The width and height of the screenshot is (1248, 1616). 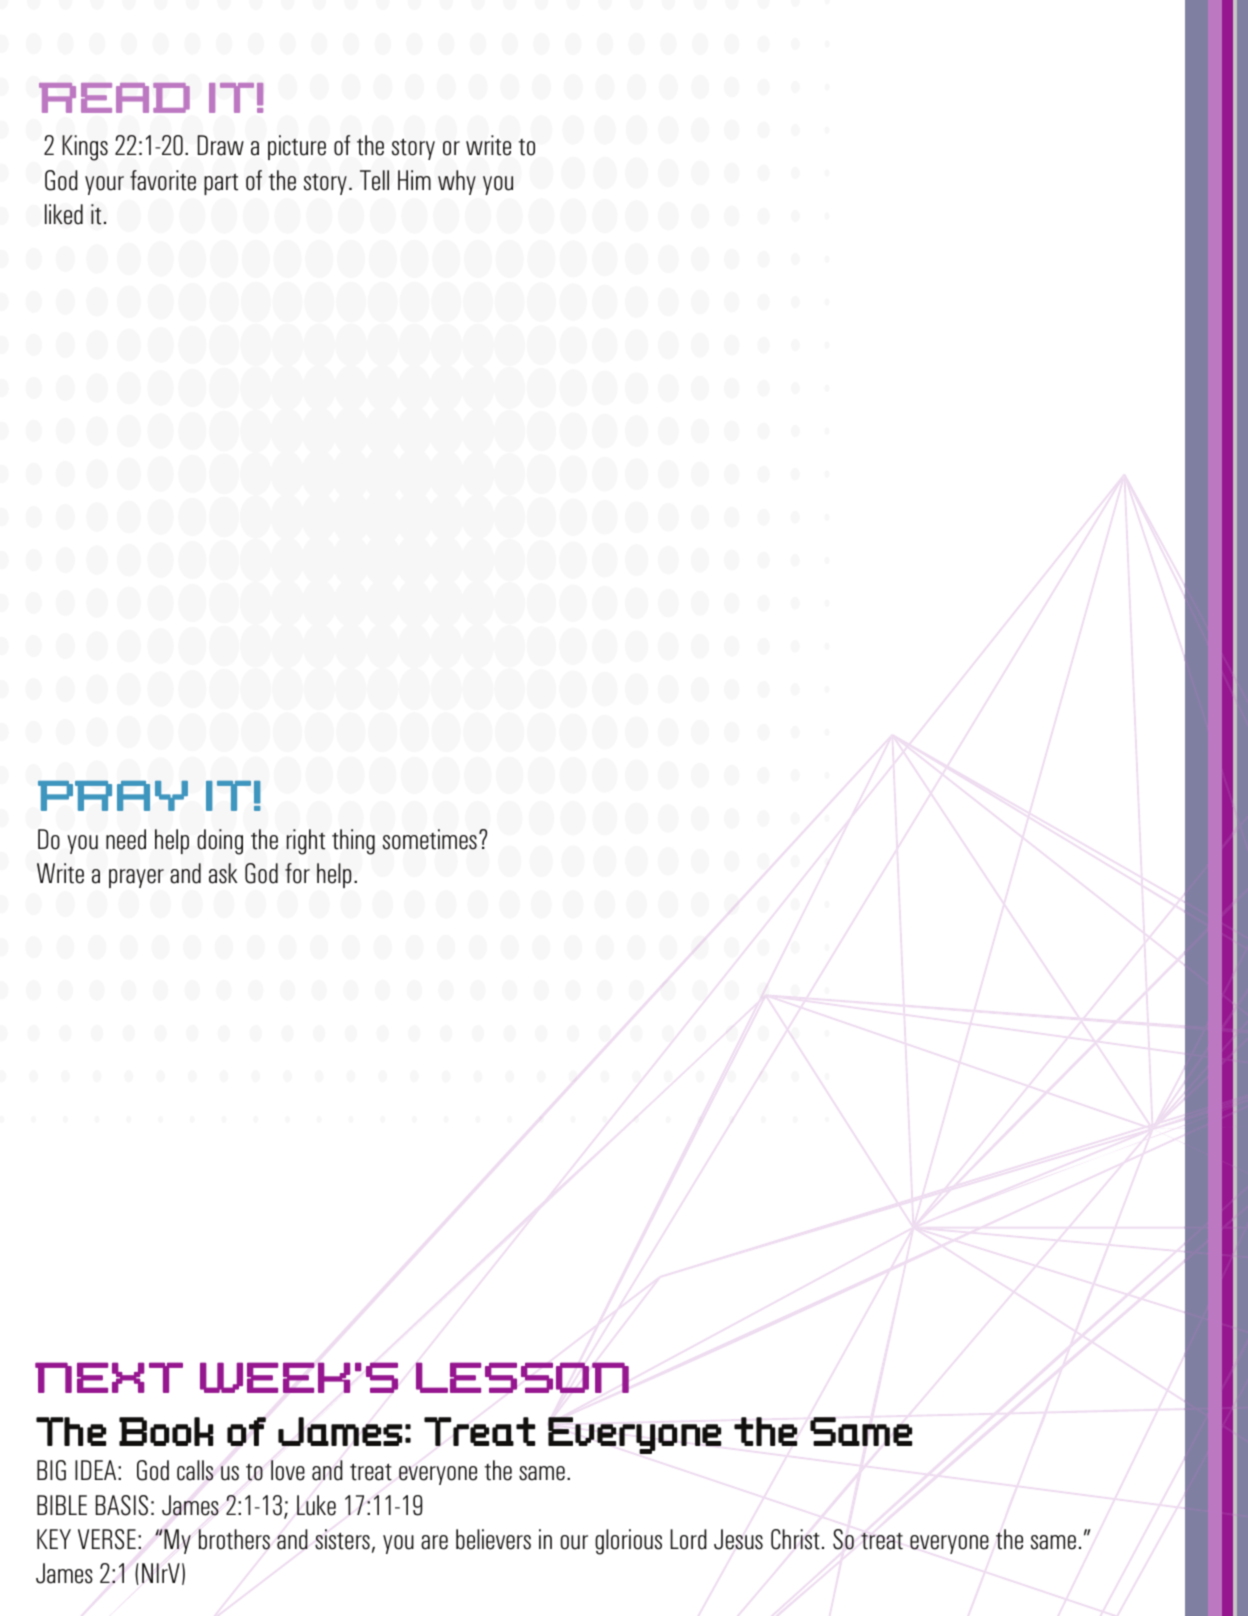 What do you see at coordinates (430, 839) in the screenshot?
I see `sometimes` at bounding box center [430, 839].
